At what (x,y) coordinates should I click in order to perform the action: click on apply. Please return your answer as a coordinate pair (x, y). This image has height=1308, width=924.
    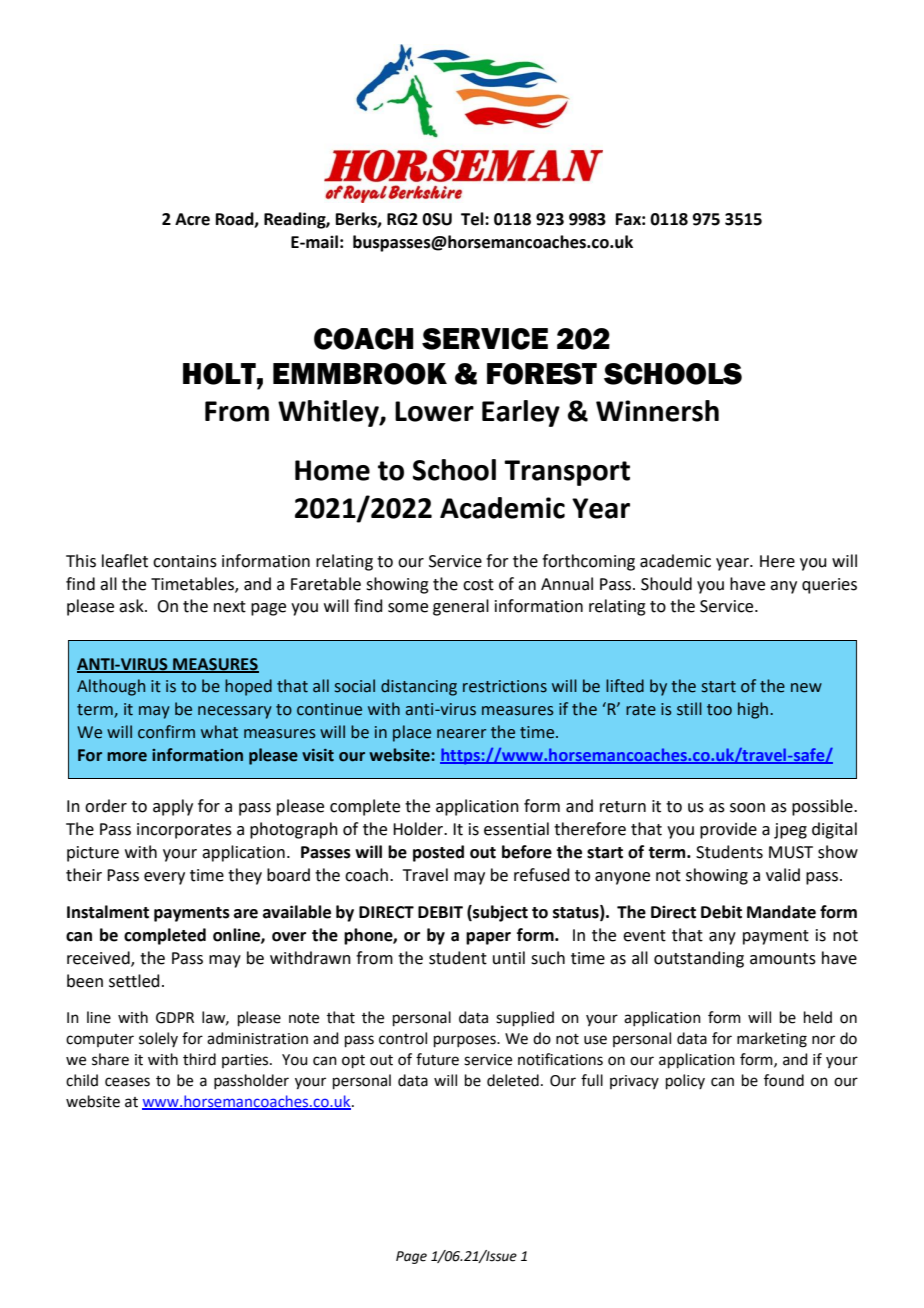
    Looking at the image, I should click on (173, 807).
